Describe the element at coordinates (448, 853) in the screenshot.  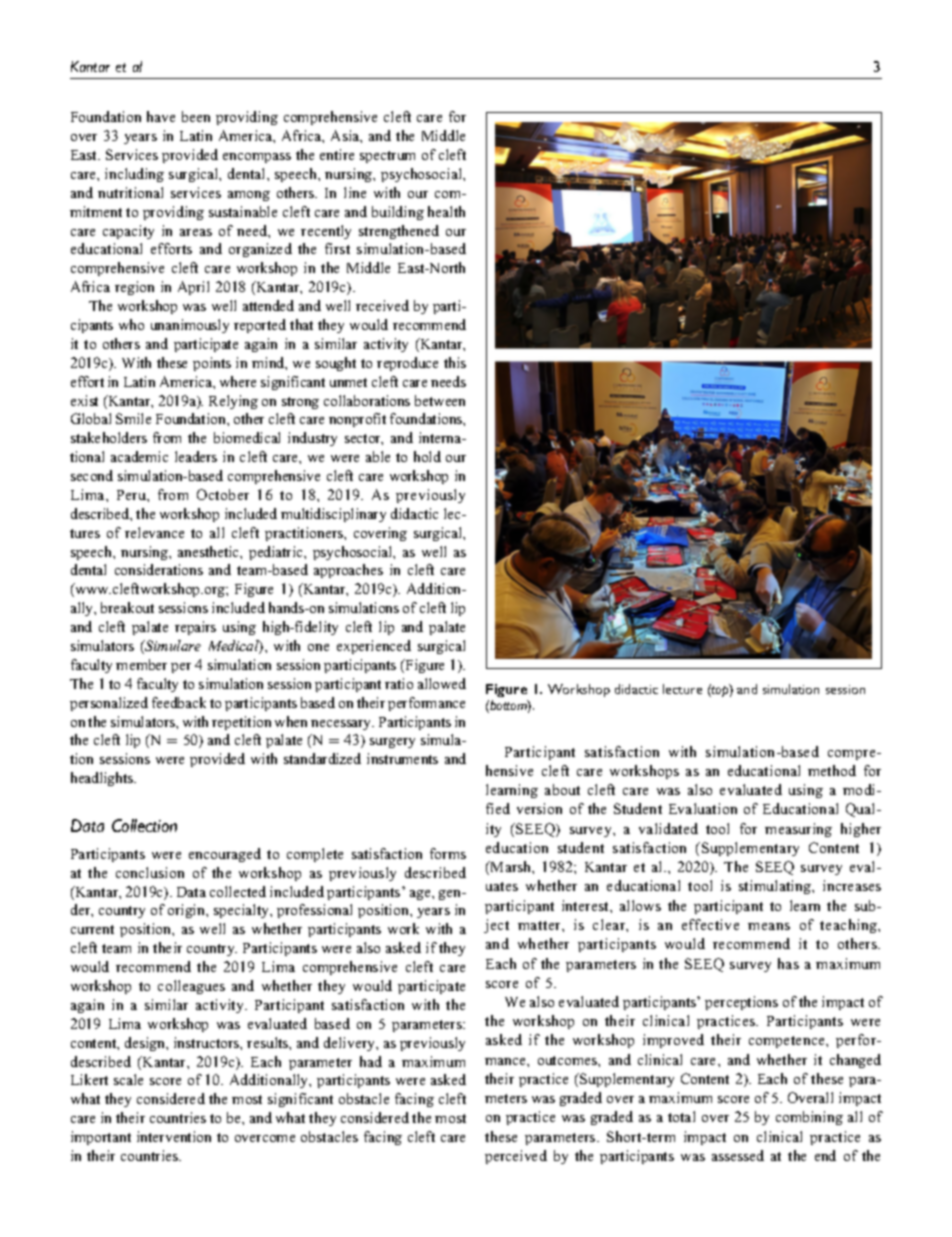
I see `forms` at that location.
